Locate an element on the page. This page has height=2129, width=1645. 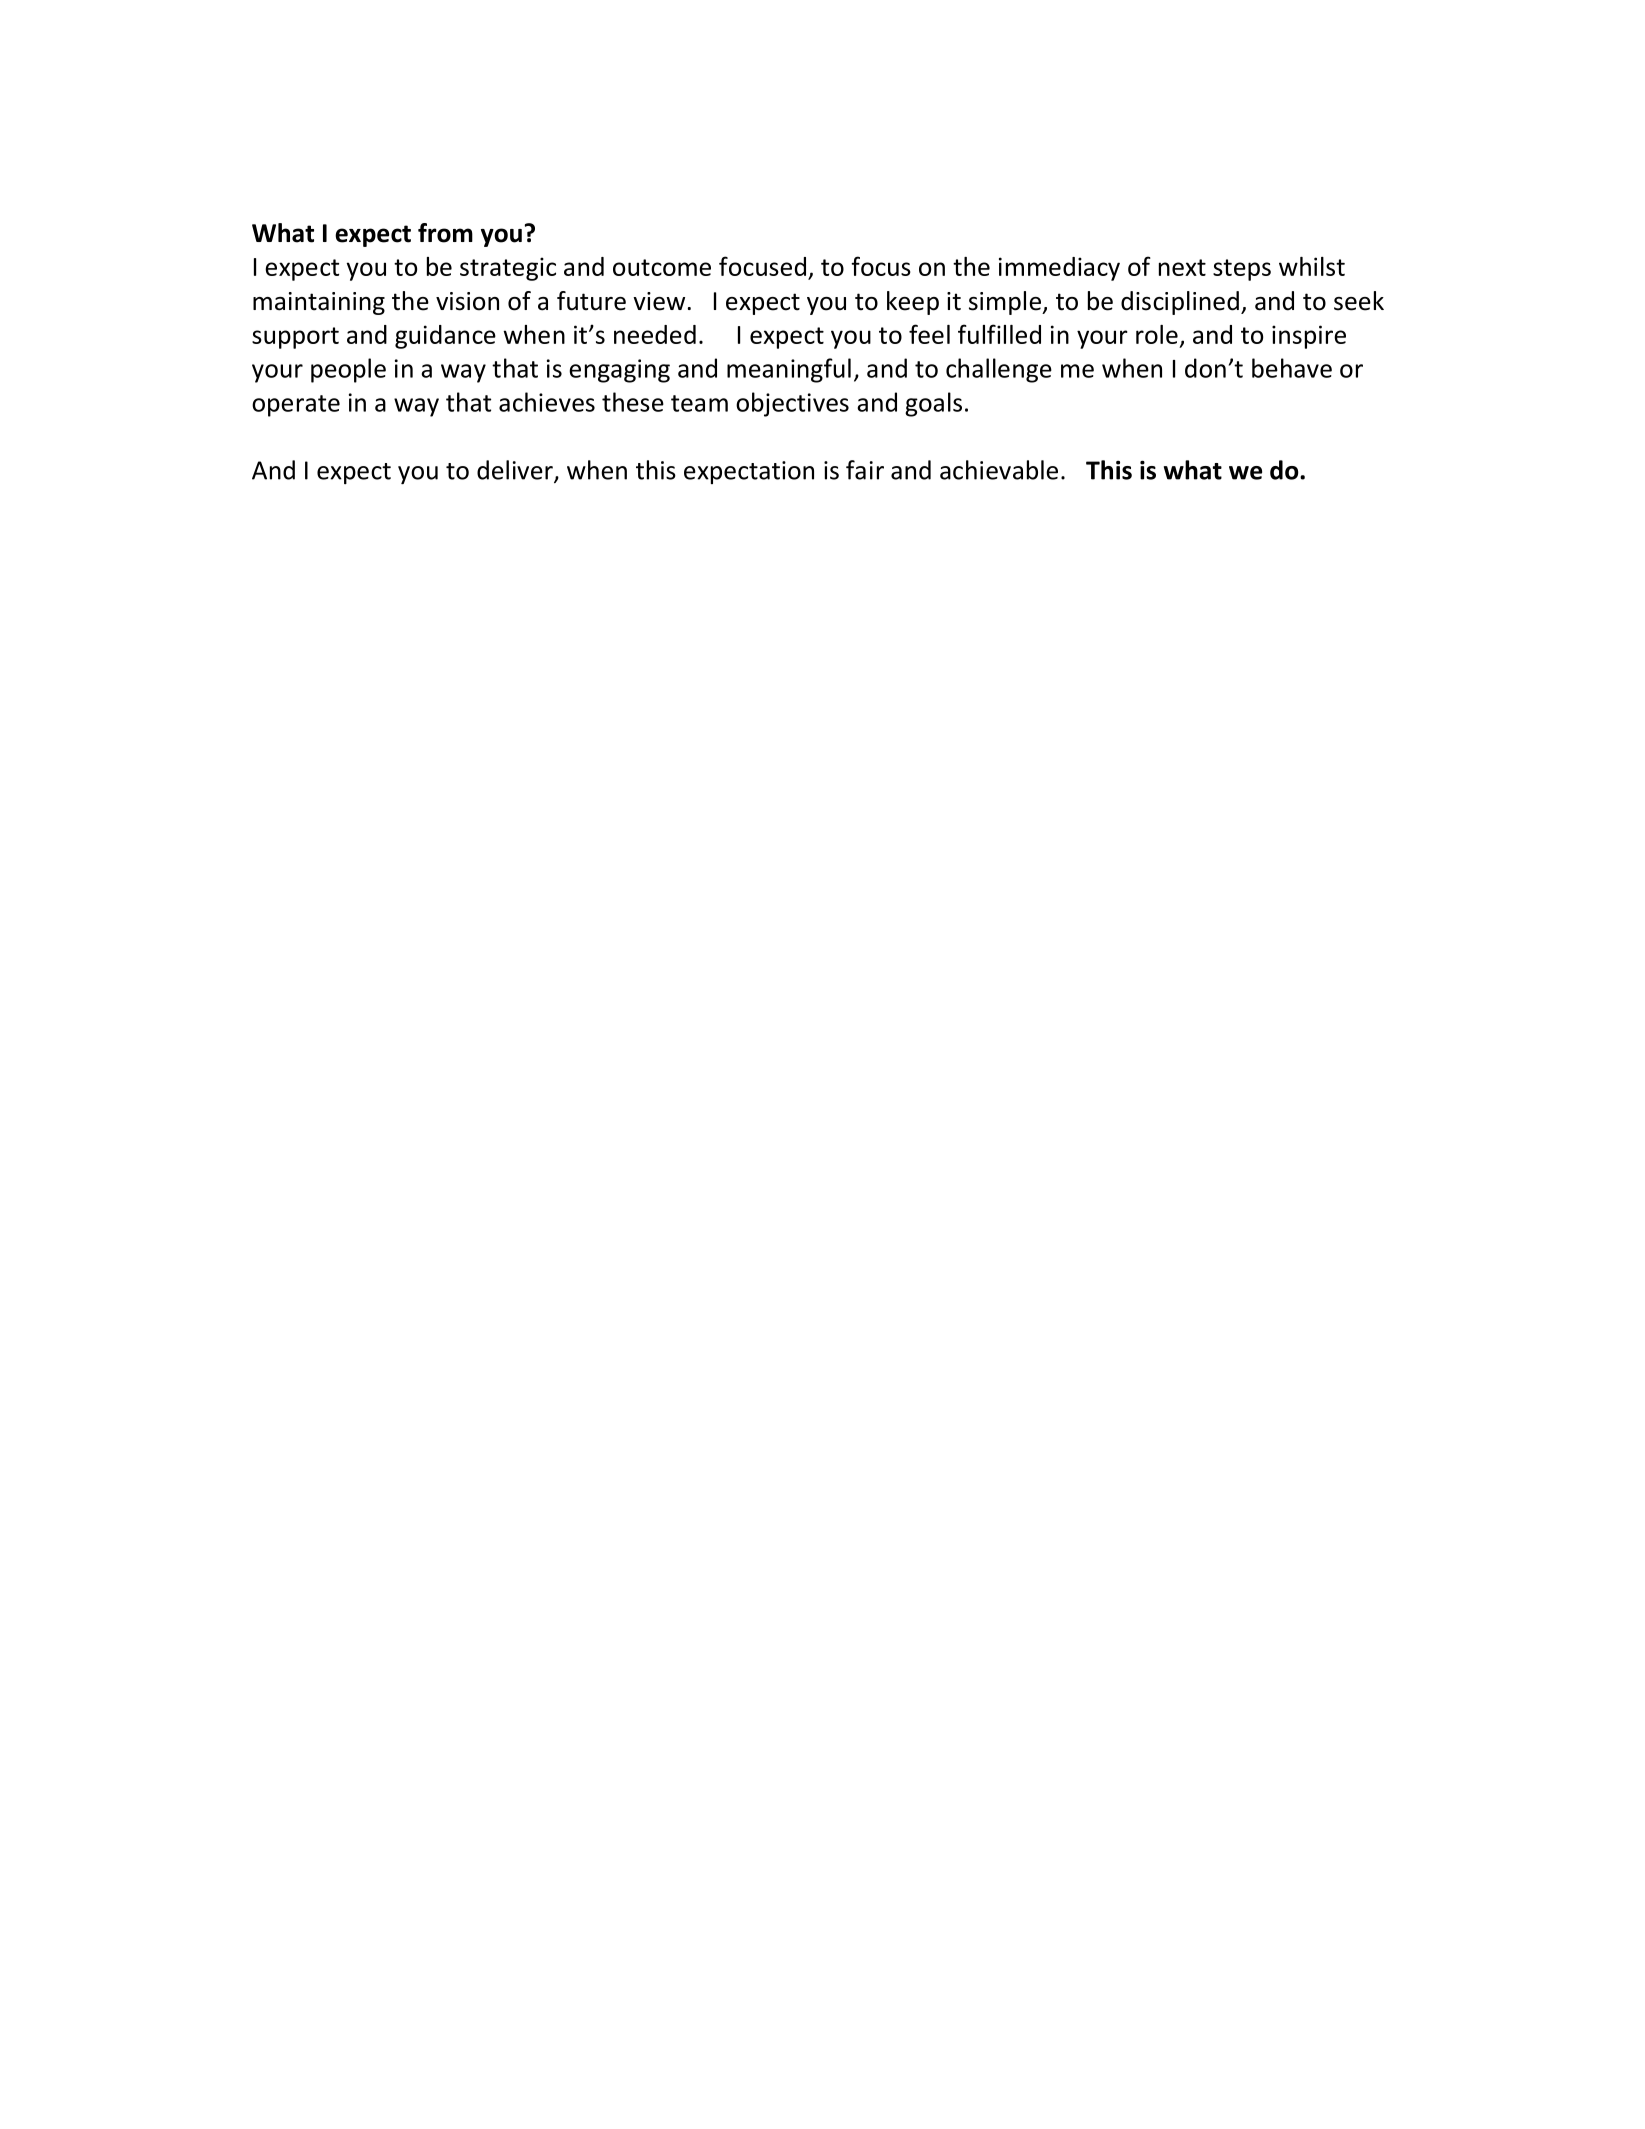
fair is located at coordinates (865, 470).
